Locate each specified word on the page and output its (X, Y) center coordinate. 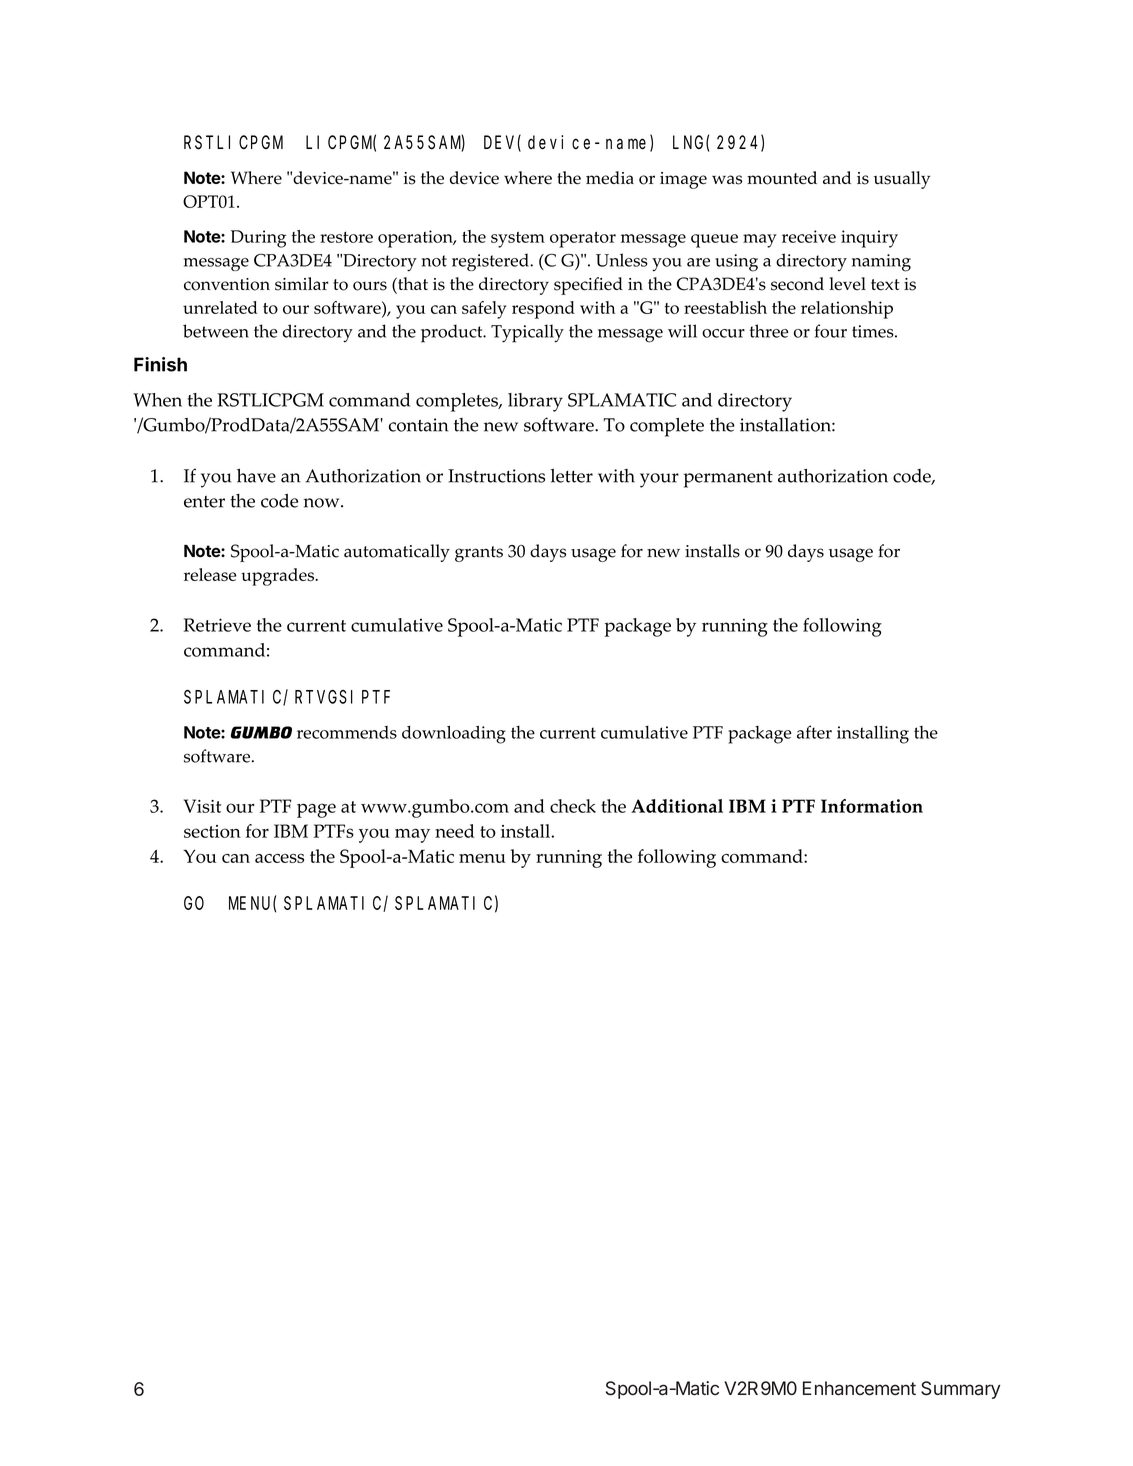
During (258, 239)
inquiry (869, 239)
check (573, 806)
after (814, 732)
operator (583, 240)
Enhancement (859, 1388)
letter (572, 476)
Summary (960, 1390)
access (279, 858)
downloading (454, 734)
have (256, 476)
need (455, 831)
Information (872, 806)
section (212, 831)
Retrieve (217, 625)
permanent (728, 479)
